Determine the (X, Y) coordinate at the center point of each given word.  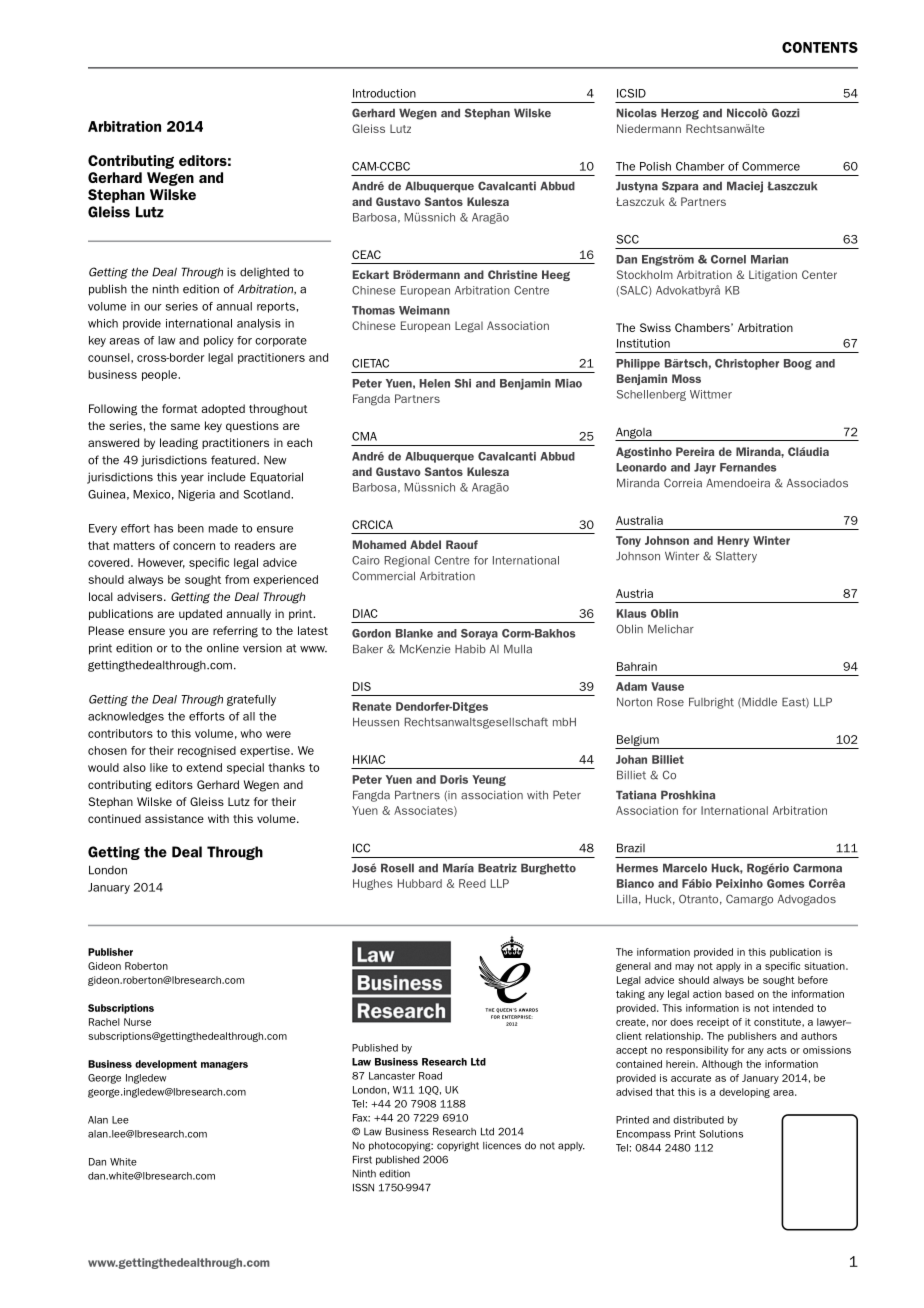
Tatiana (636, 795)
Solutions (721, 1134)
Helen (435, 383)
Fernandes (748, 467)
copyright (458, 1147)
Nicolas (637, 113)
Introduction (384, 93)
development (166, 1065)
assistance (174, 818)
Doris (454, 779)
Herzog (680, 114)
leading (179, 444)
